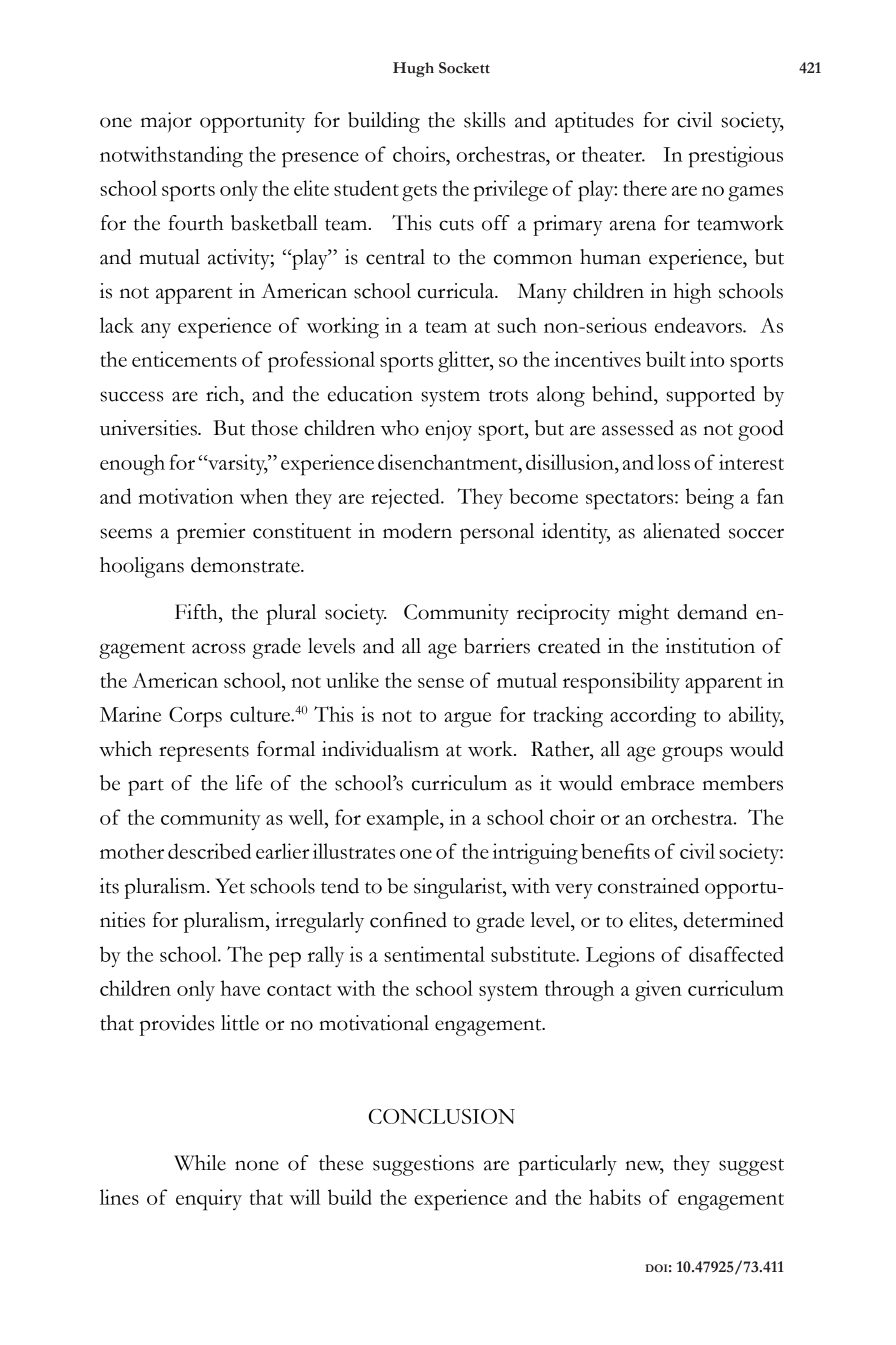 The image size is (896, 1345). I want to click on major, so click(166, 122).
